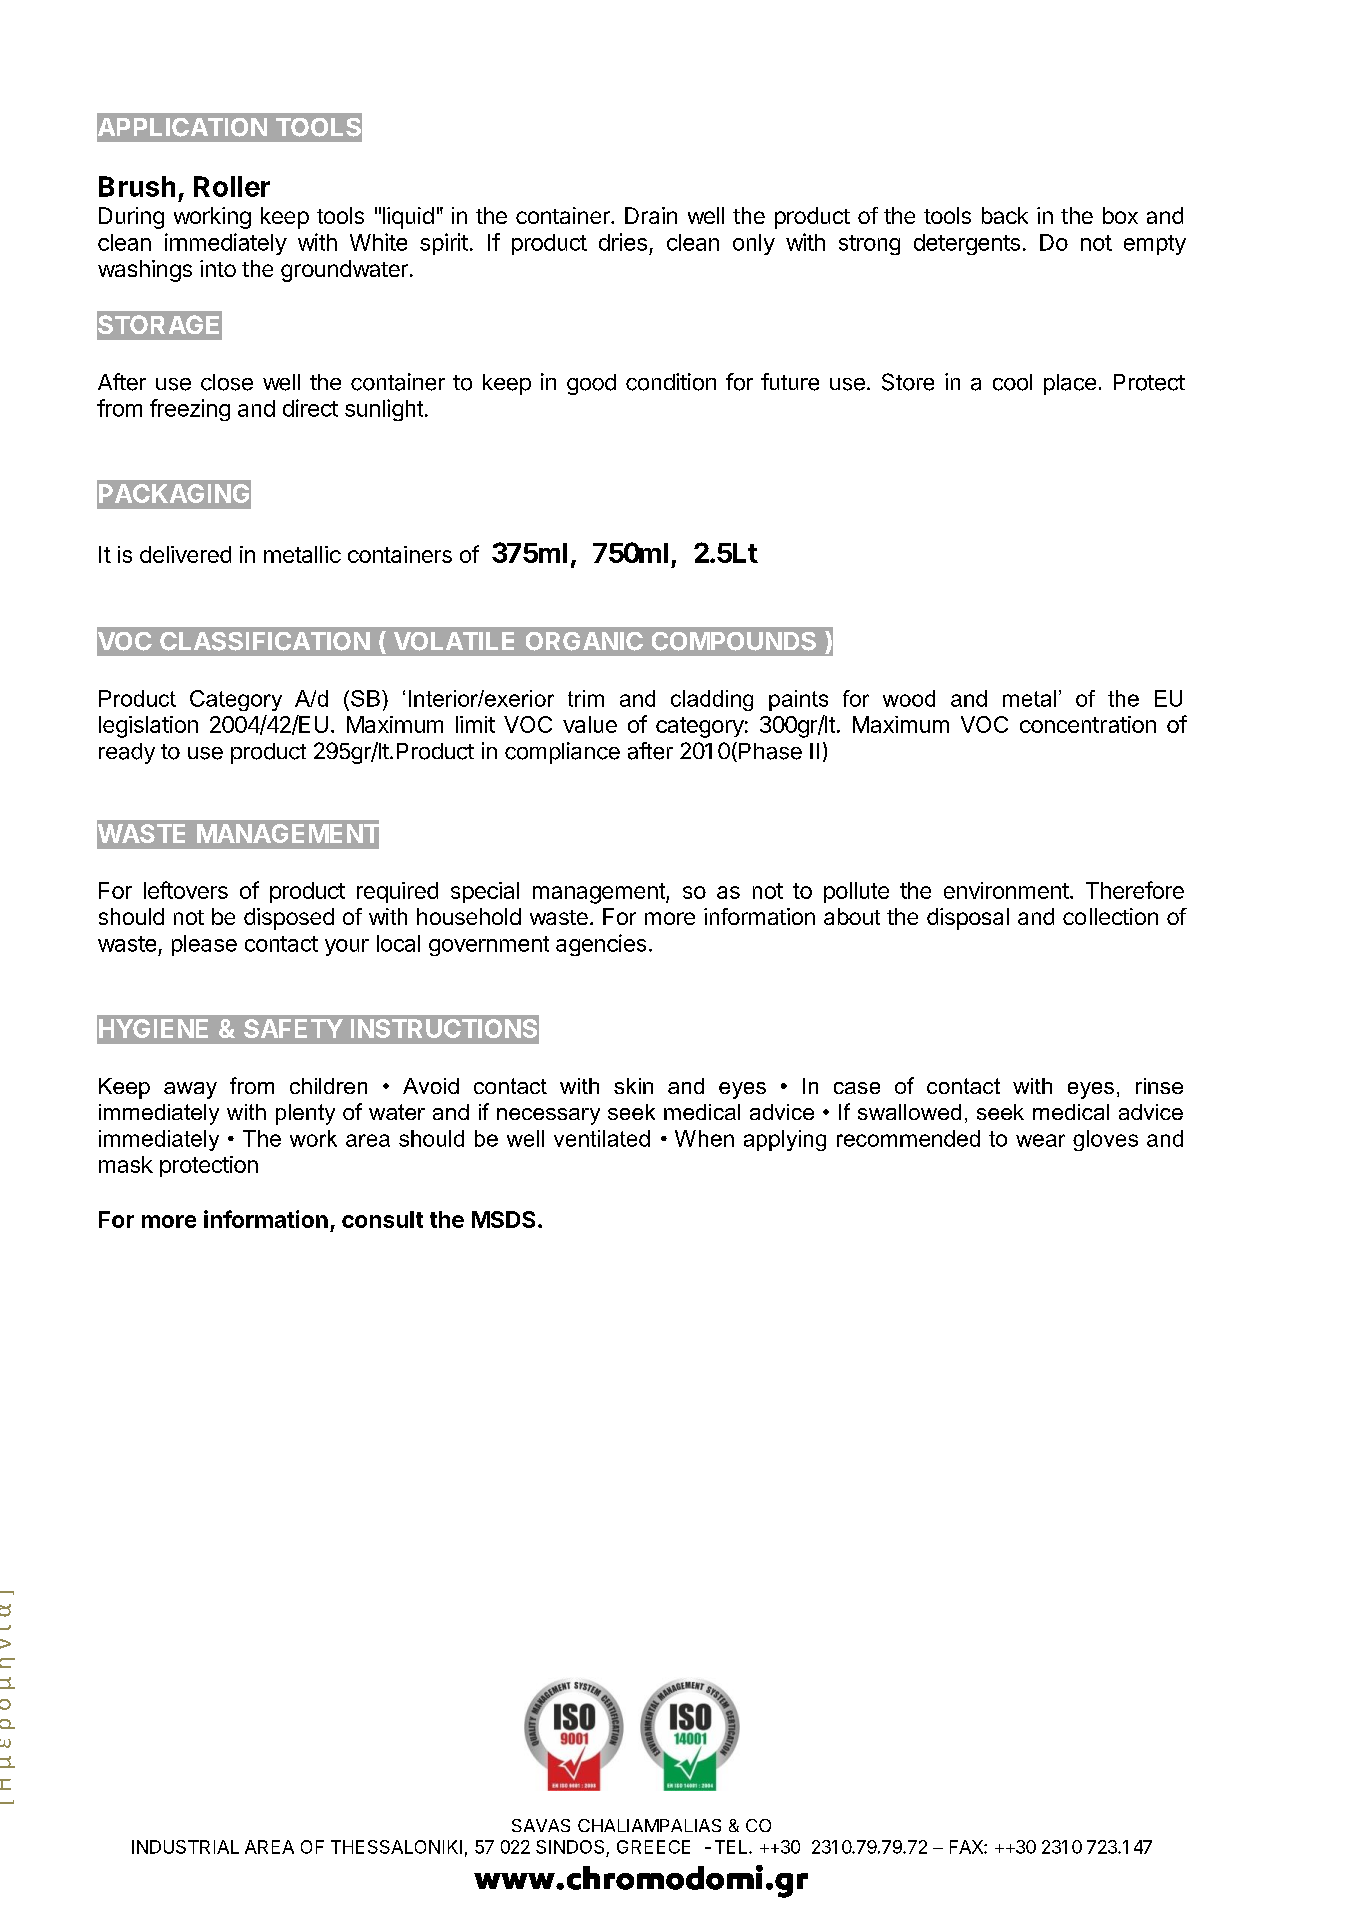 Image resolution: width=1364 pixels, height=1929 pixels. What do you see at coordinates (1088, 724) in the document?
I see `concentration` at bounding box center [1088, 724].
